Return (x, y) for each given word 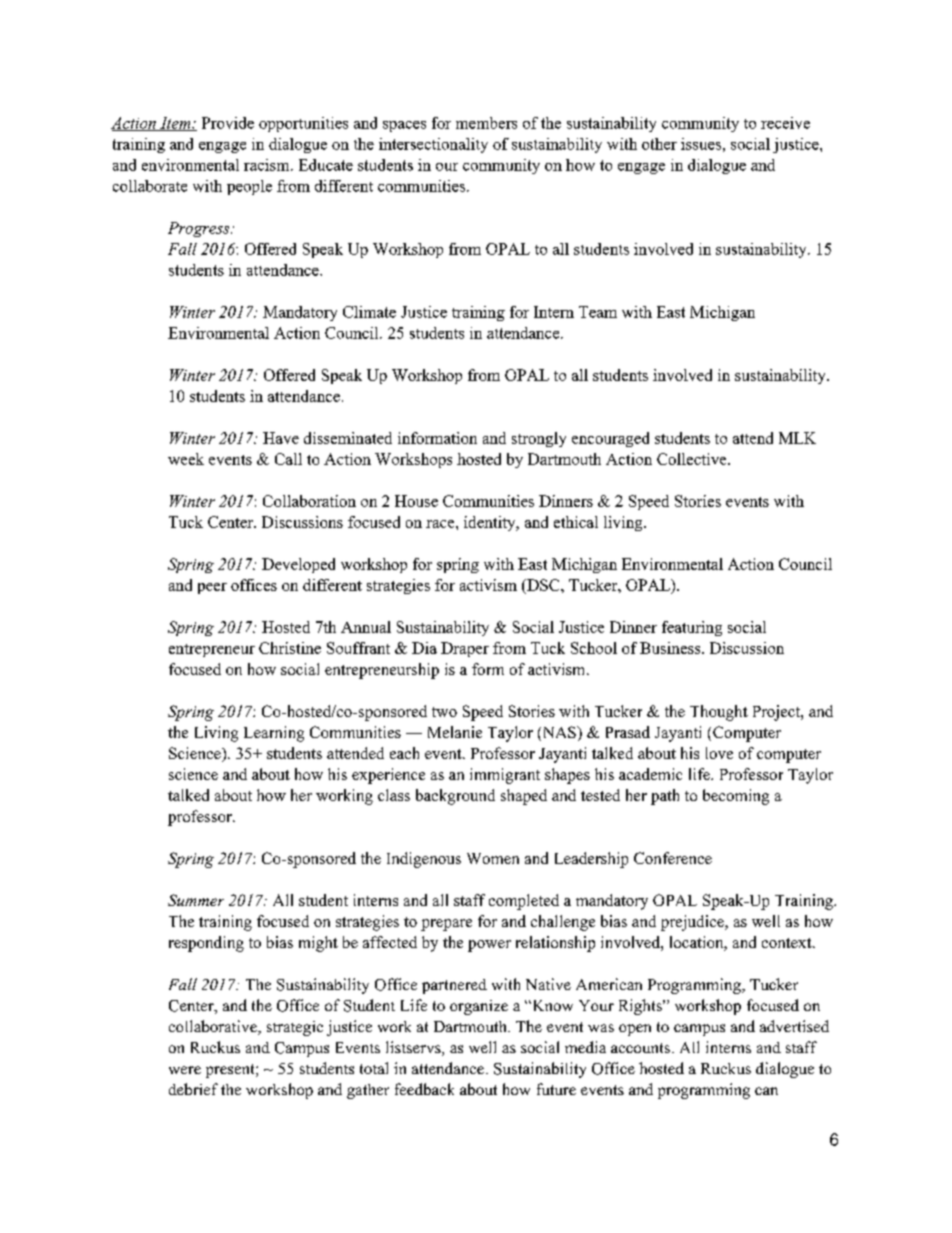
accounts (640, 1048)
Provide (228, 123)
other (659, 144)
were (185, 1070)
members (486, 123)
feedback (424, 1089)
